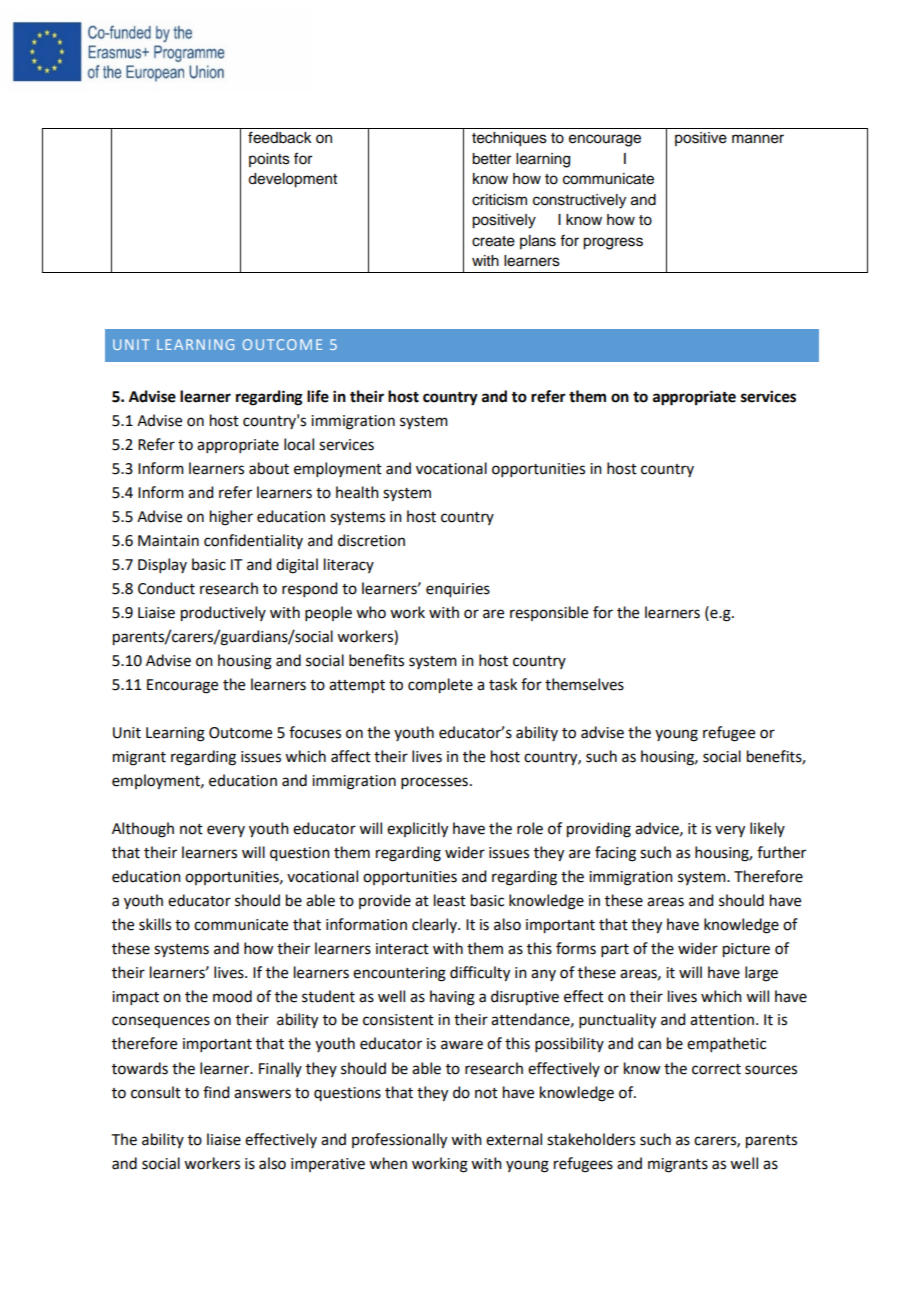 Image resolution: width=924 pixels, height=1307 pixels. I want to click on correct, so click(716, 1069).
